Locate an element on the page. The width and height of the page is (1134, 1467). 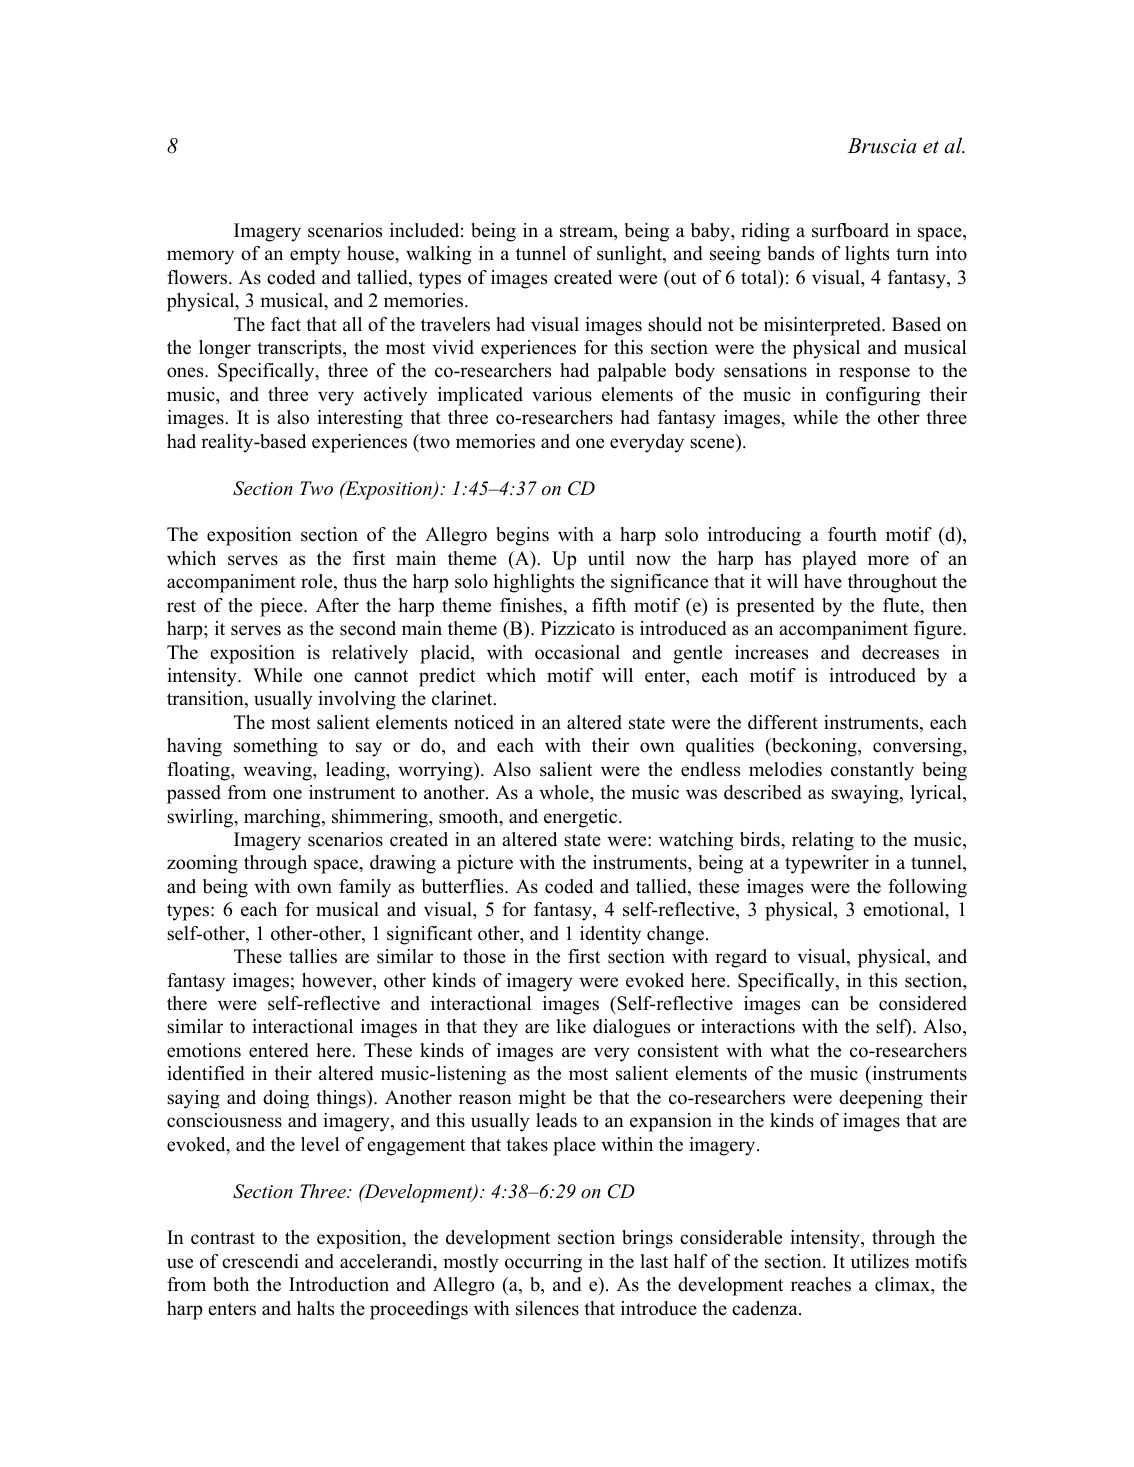
turn is located at coordinates (912, 254).
